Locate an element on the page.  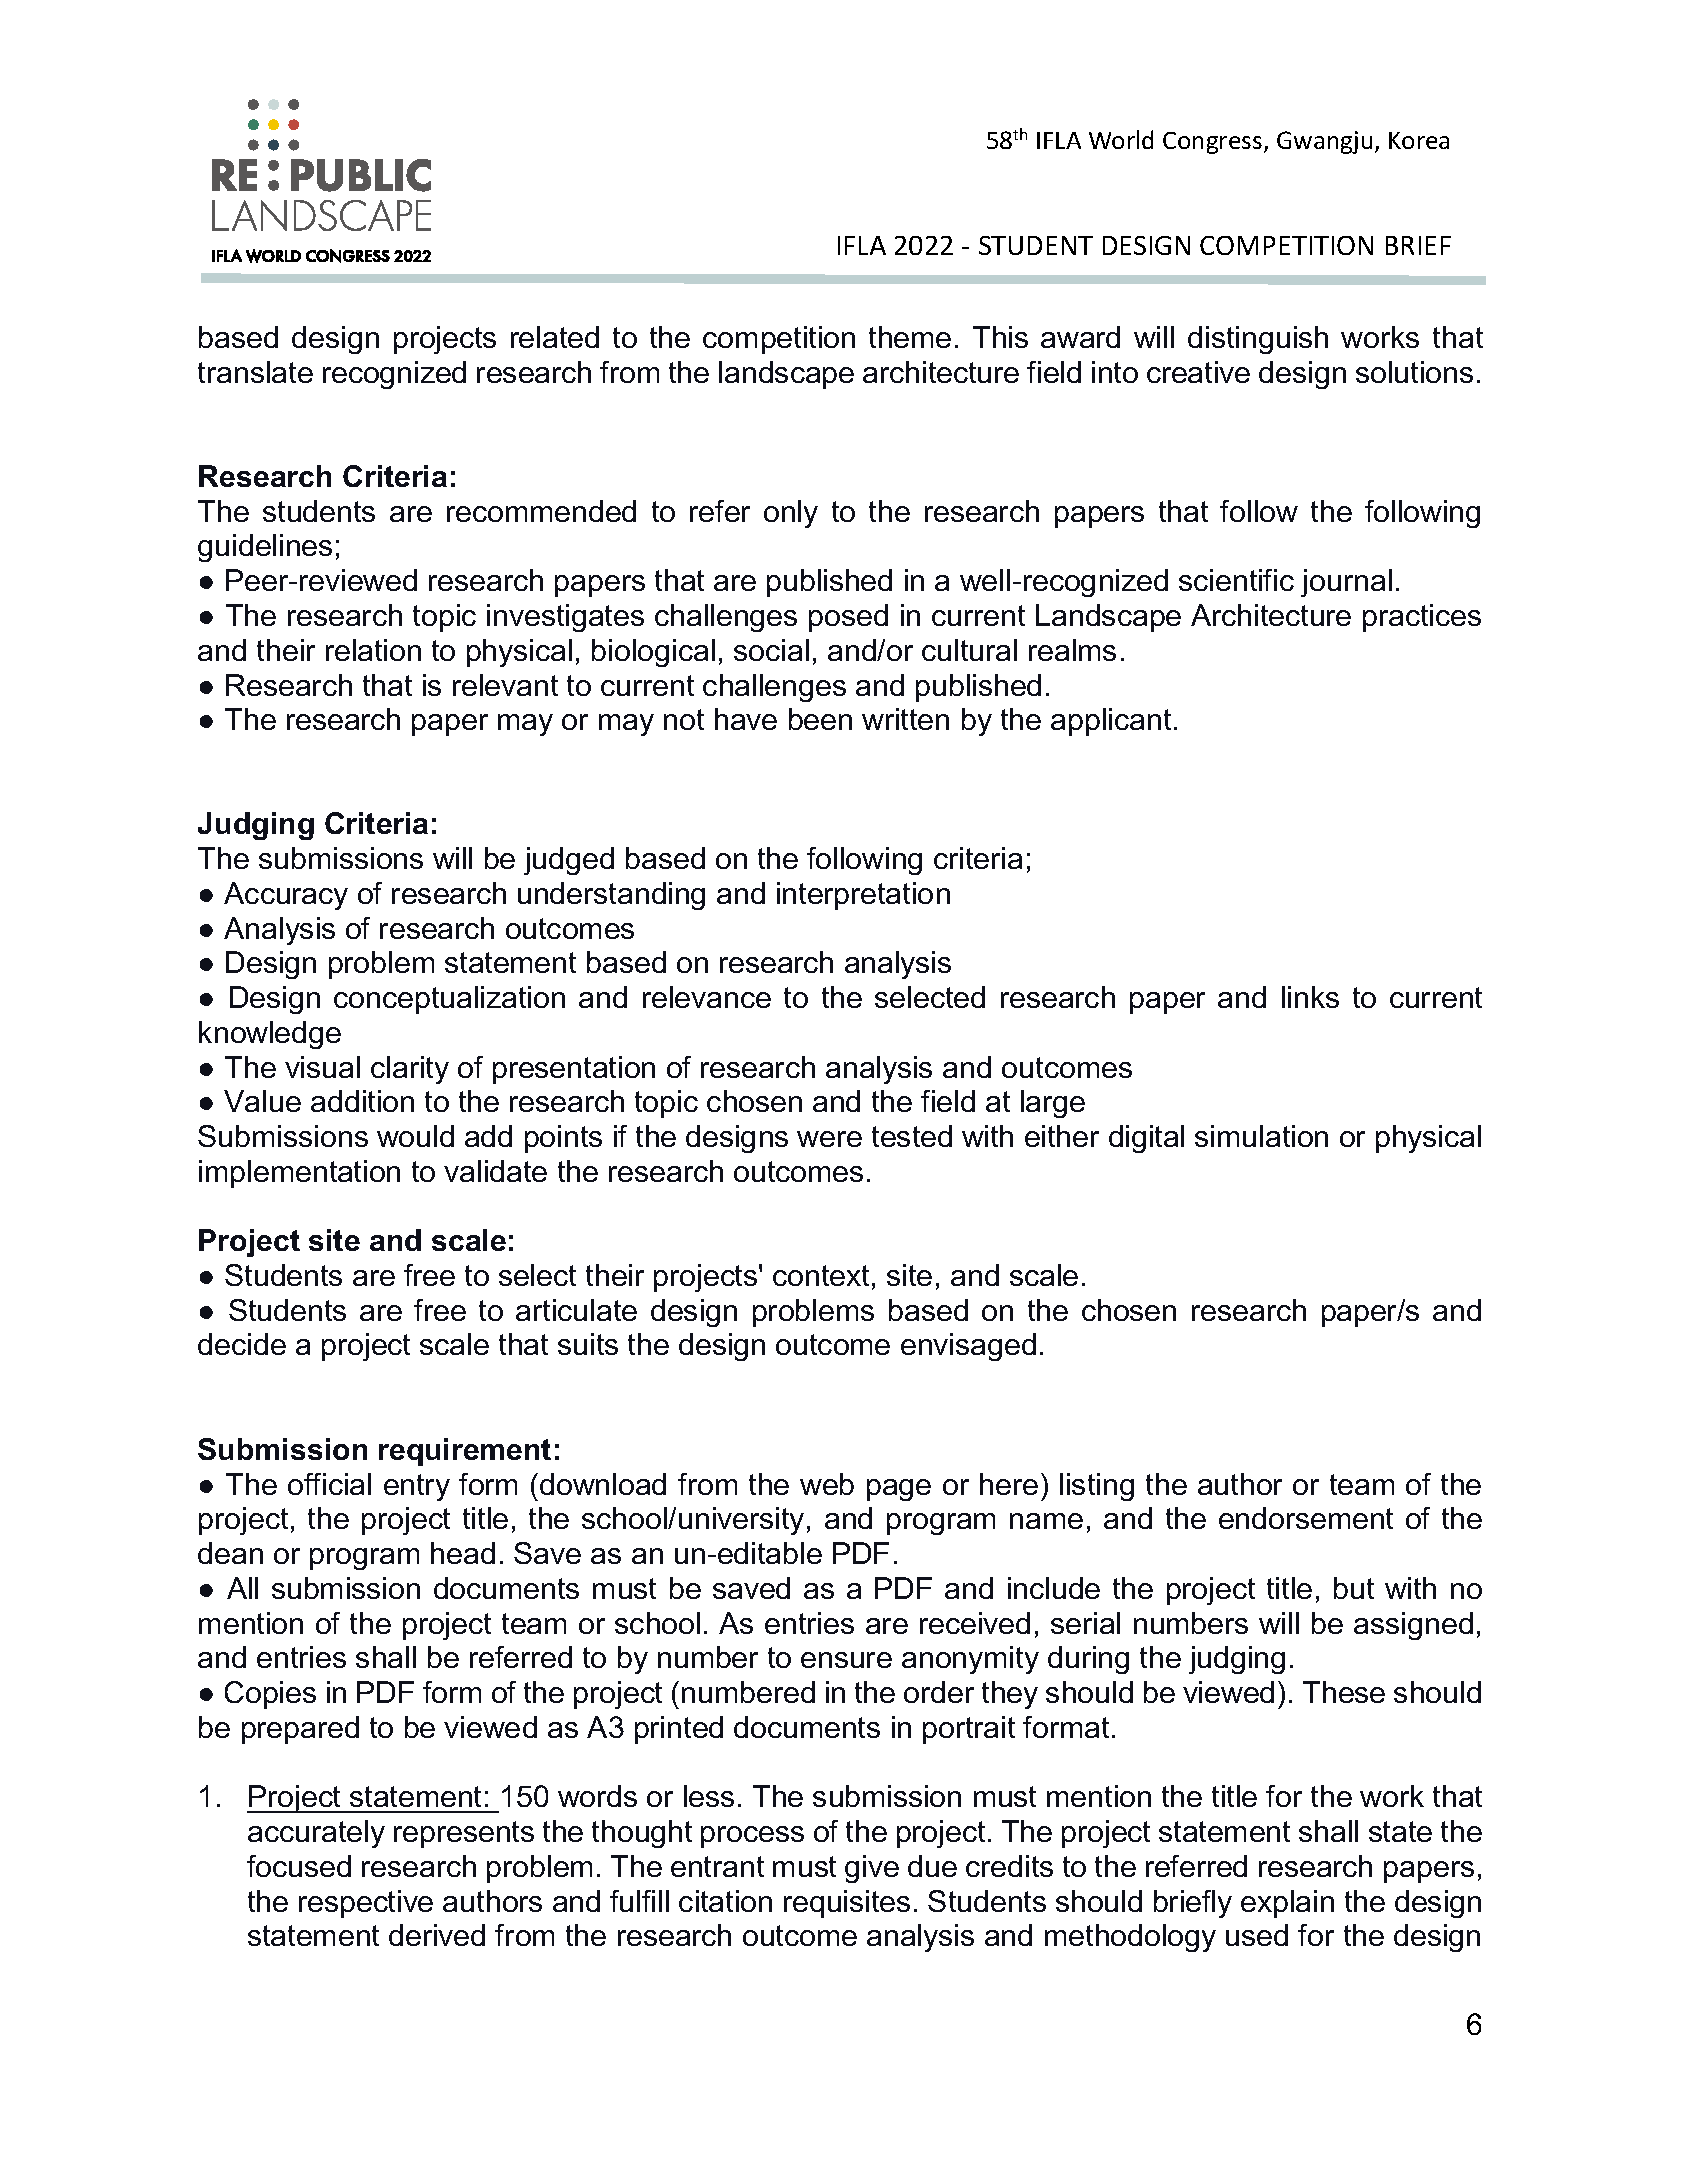
relation is located at coordinates (373, 650).
